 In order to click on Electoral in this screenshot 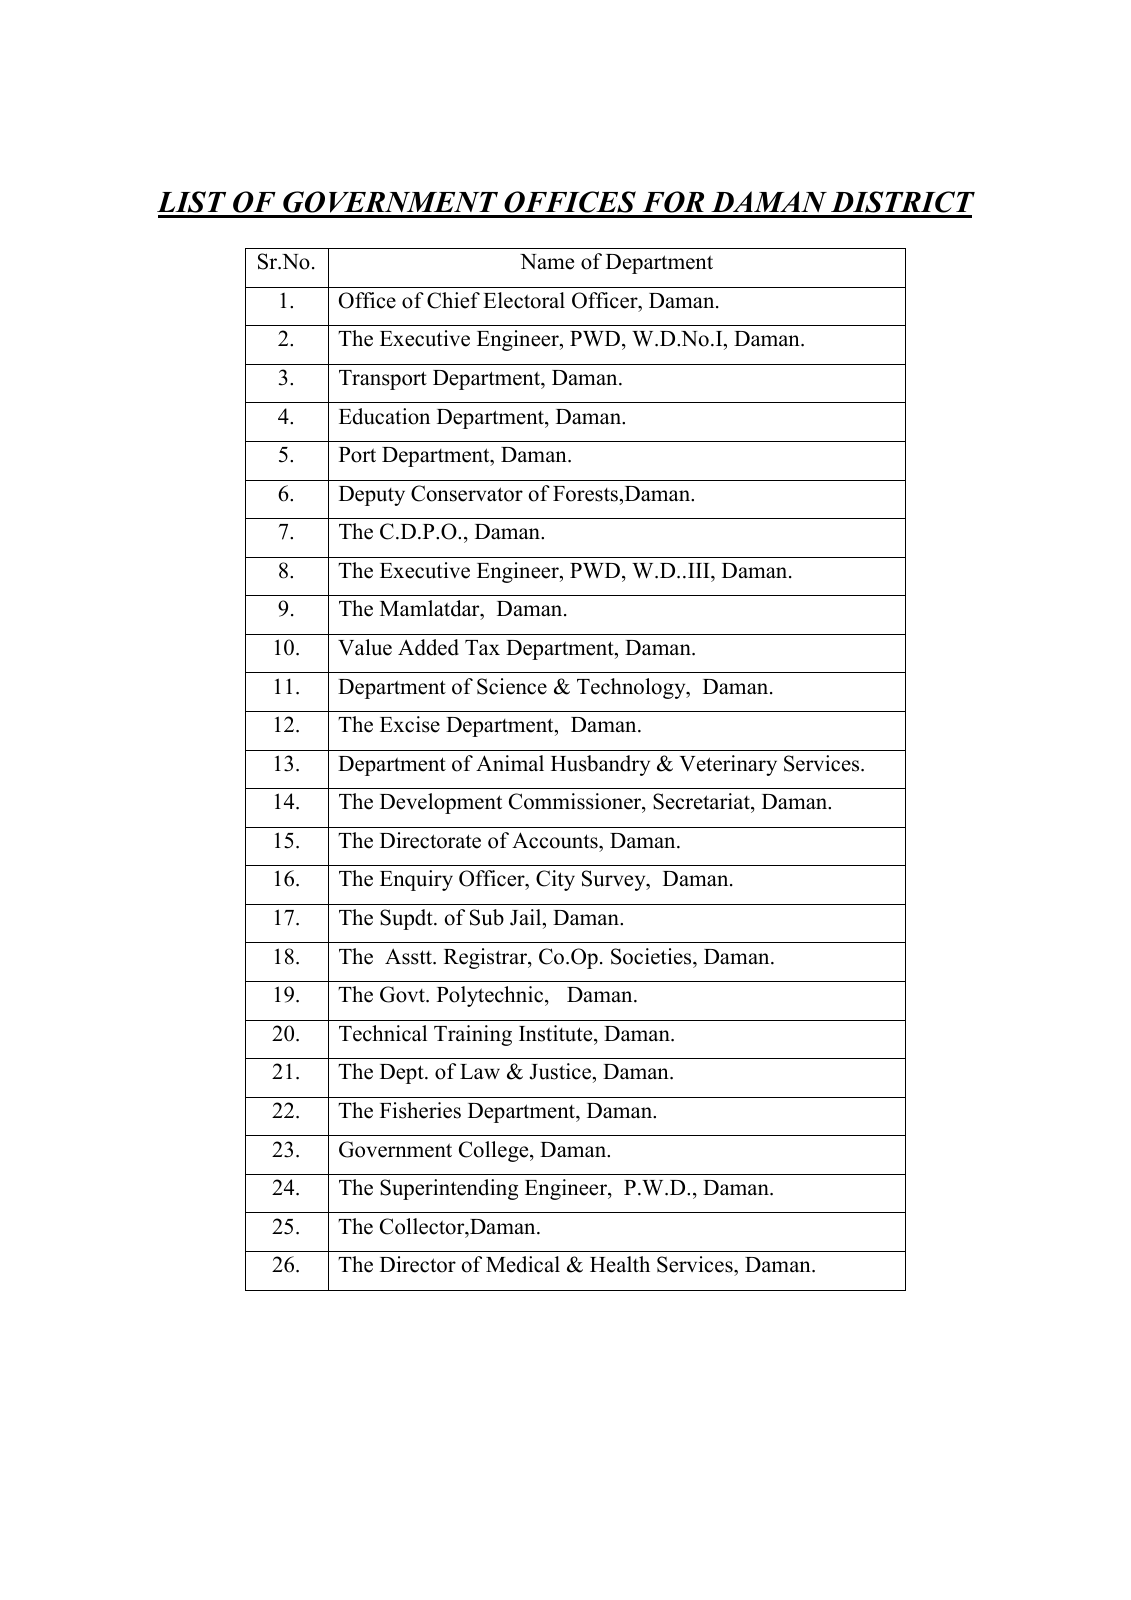, I will do `click(524, 300)`.
